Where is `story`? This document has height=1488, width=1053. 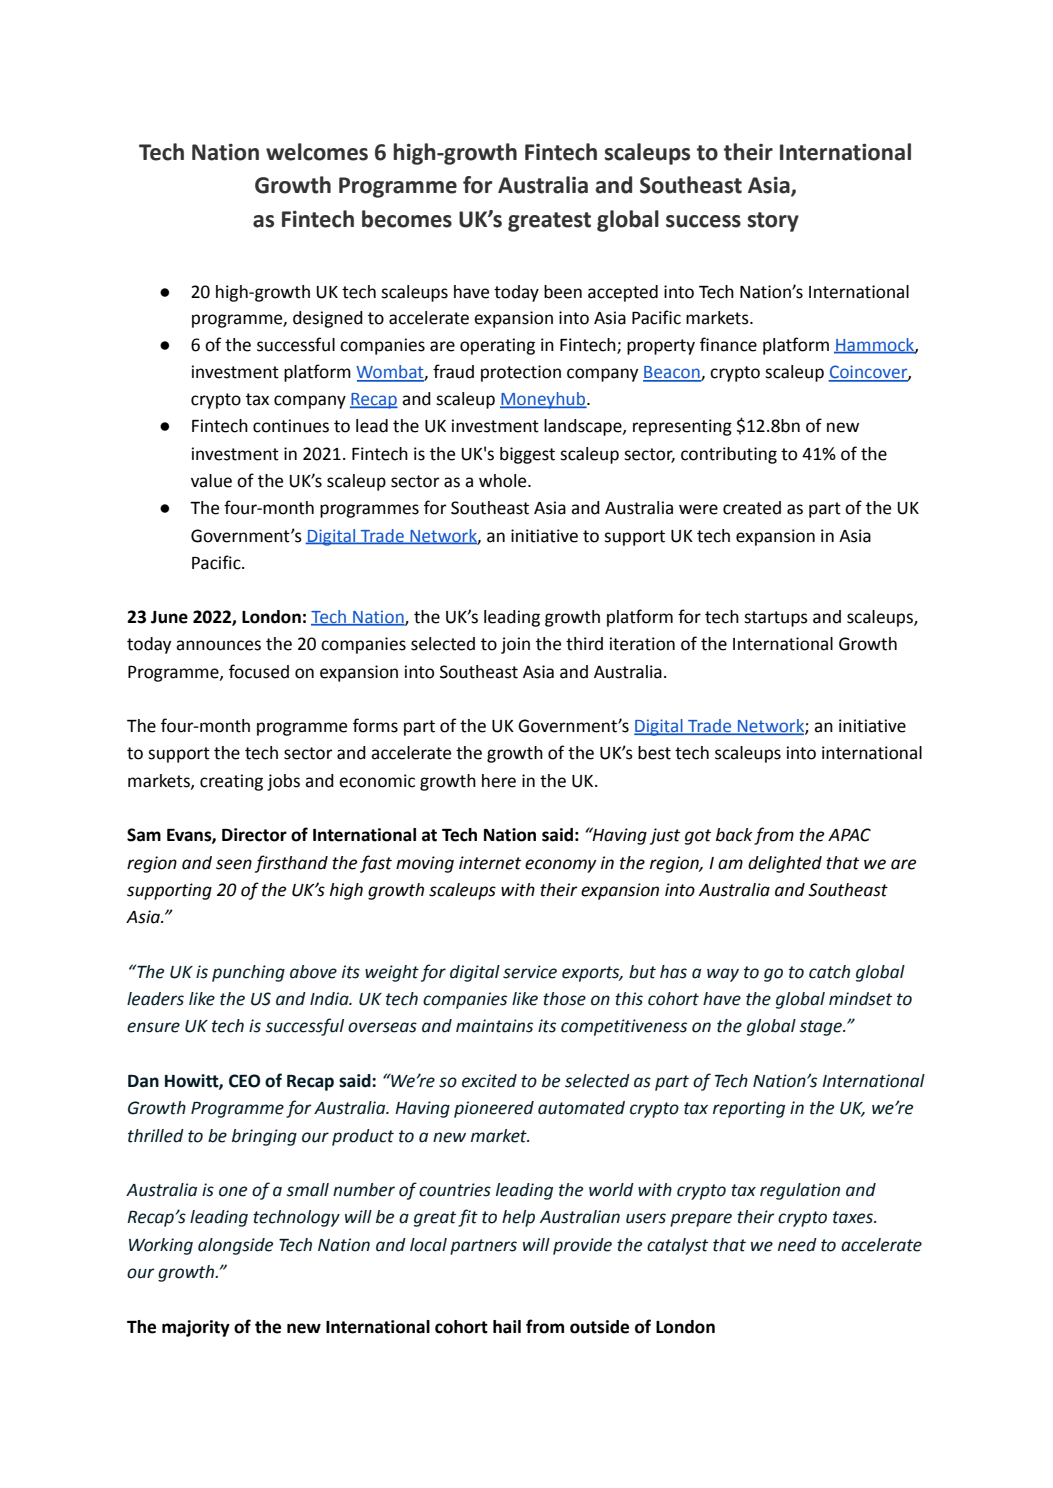 story is located at coordinates (773, 222).
